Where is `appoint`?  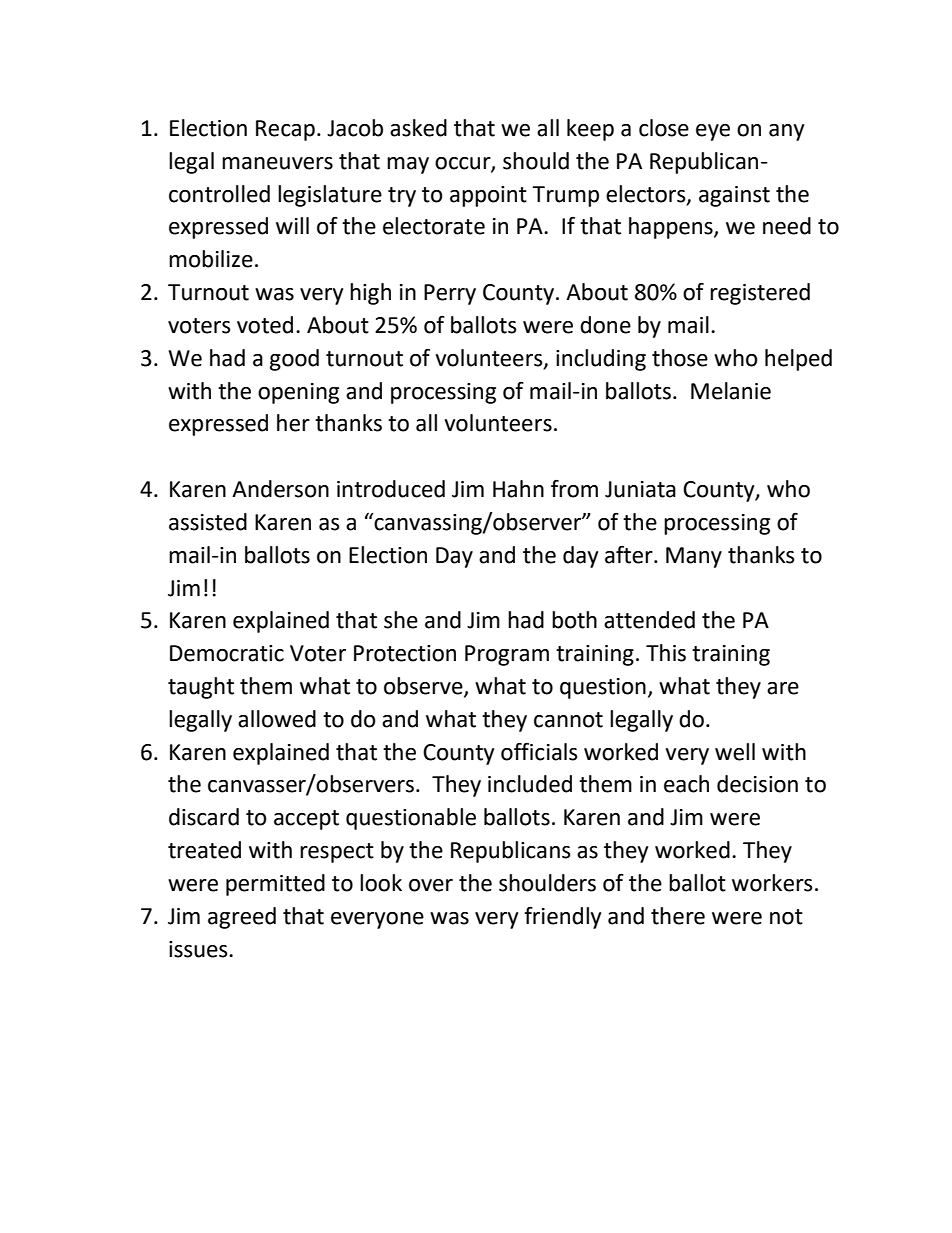 appoint is located at coordinates (488, 196).
